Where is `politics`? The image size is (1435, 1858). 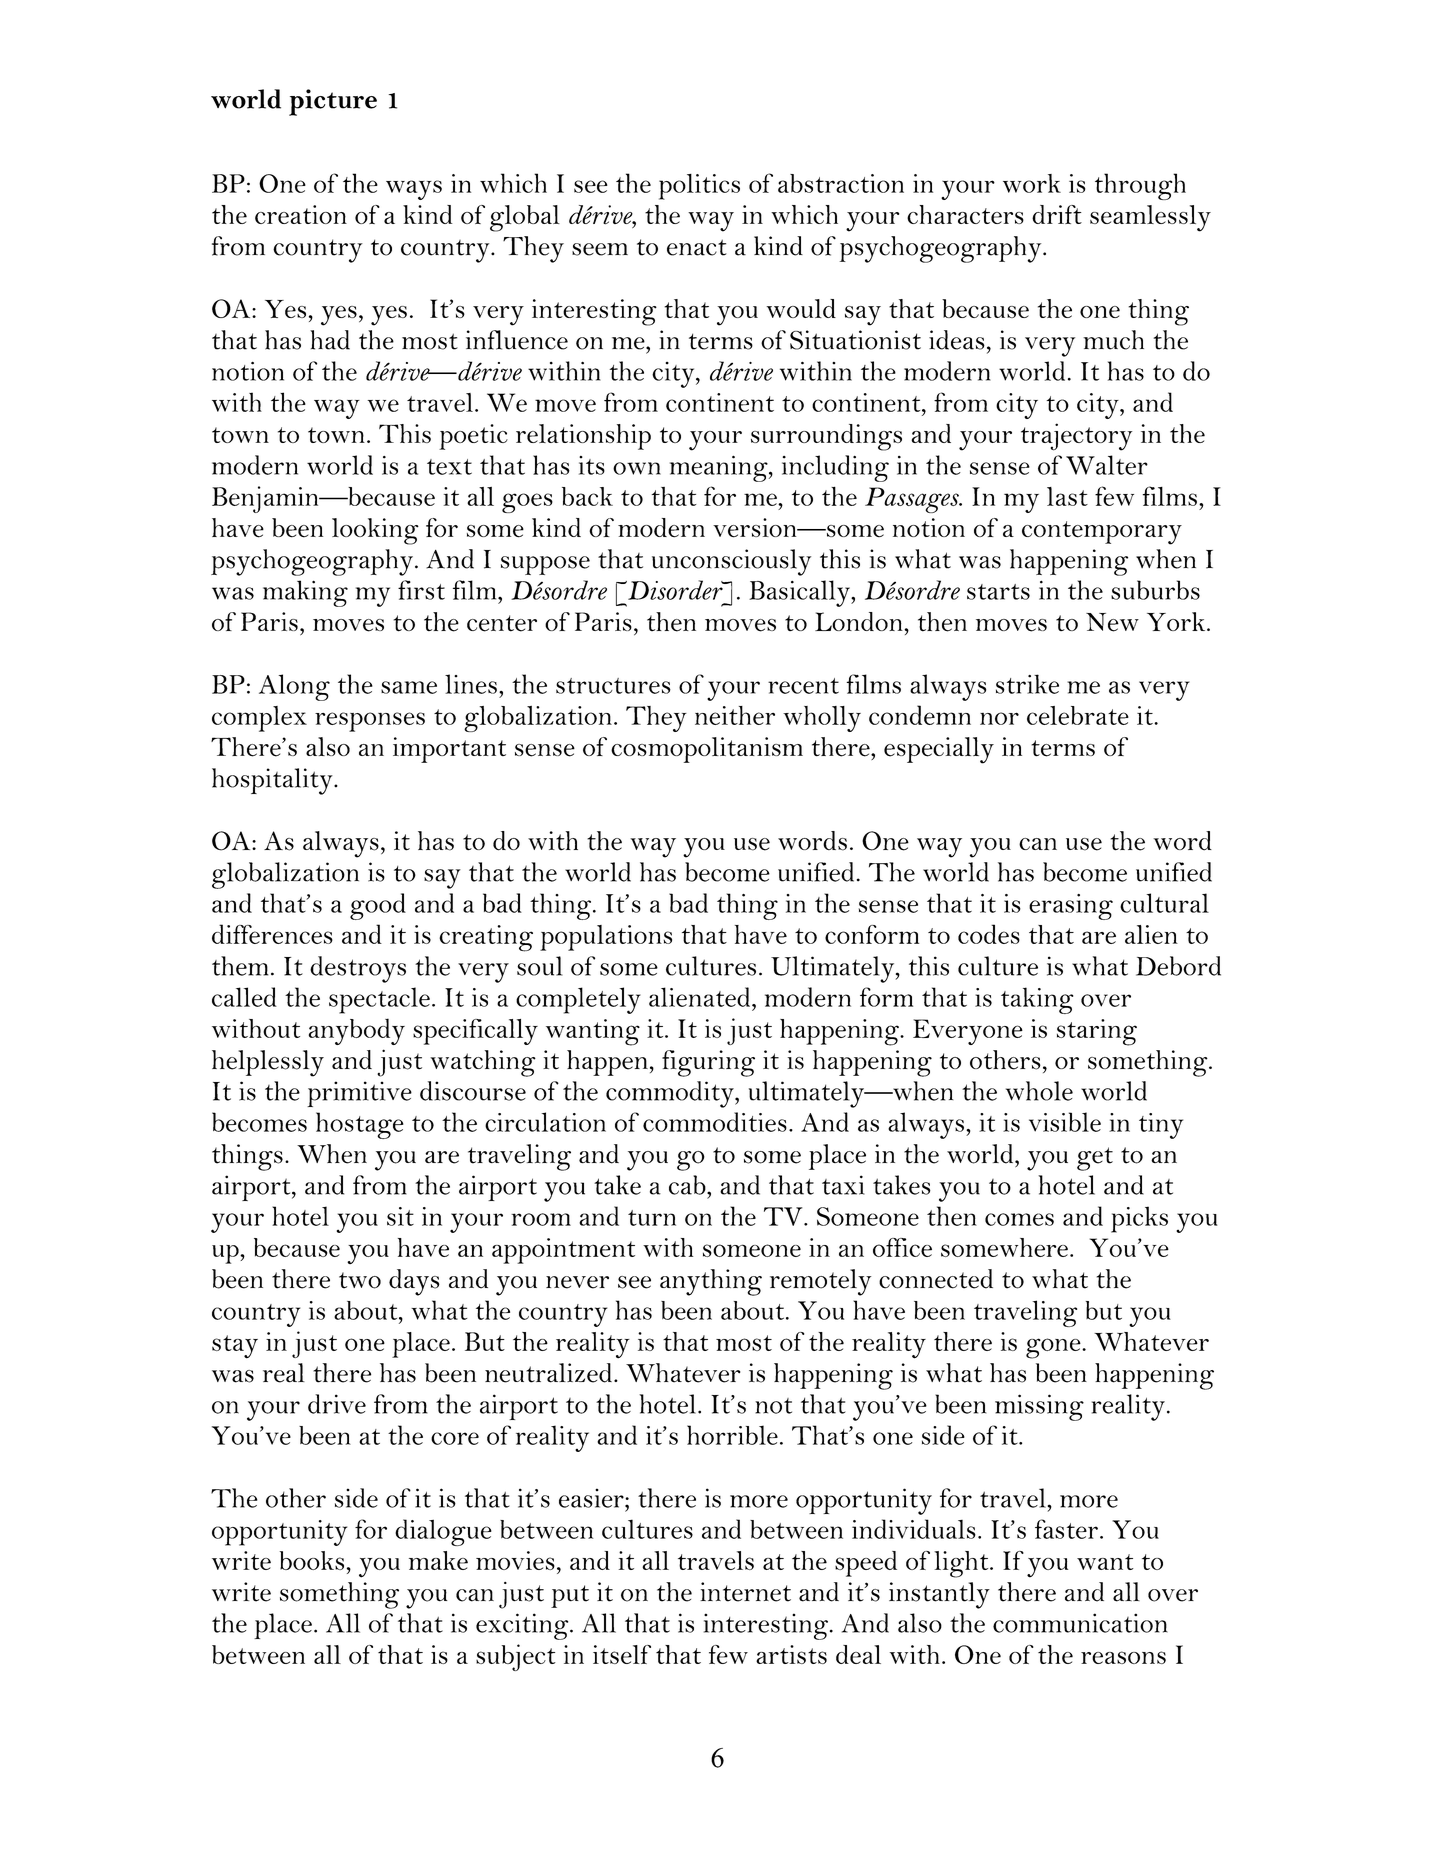
politics is located at coordinates (699, 187).
